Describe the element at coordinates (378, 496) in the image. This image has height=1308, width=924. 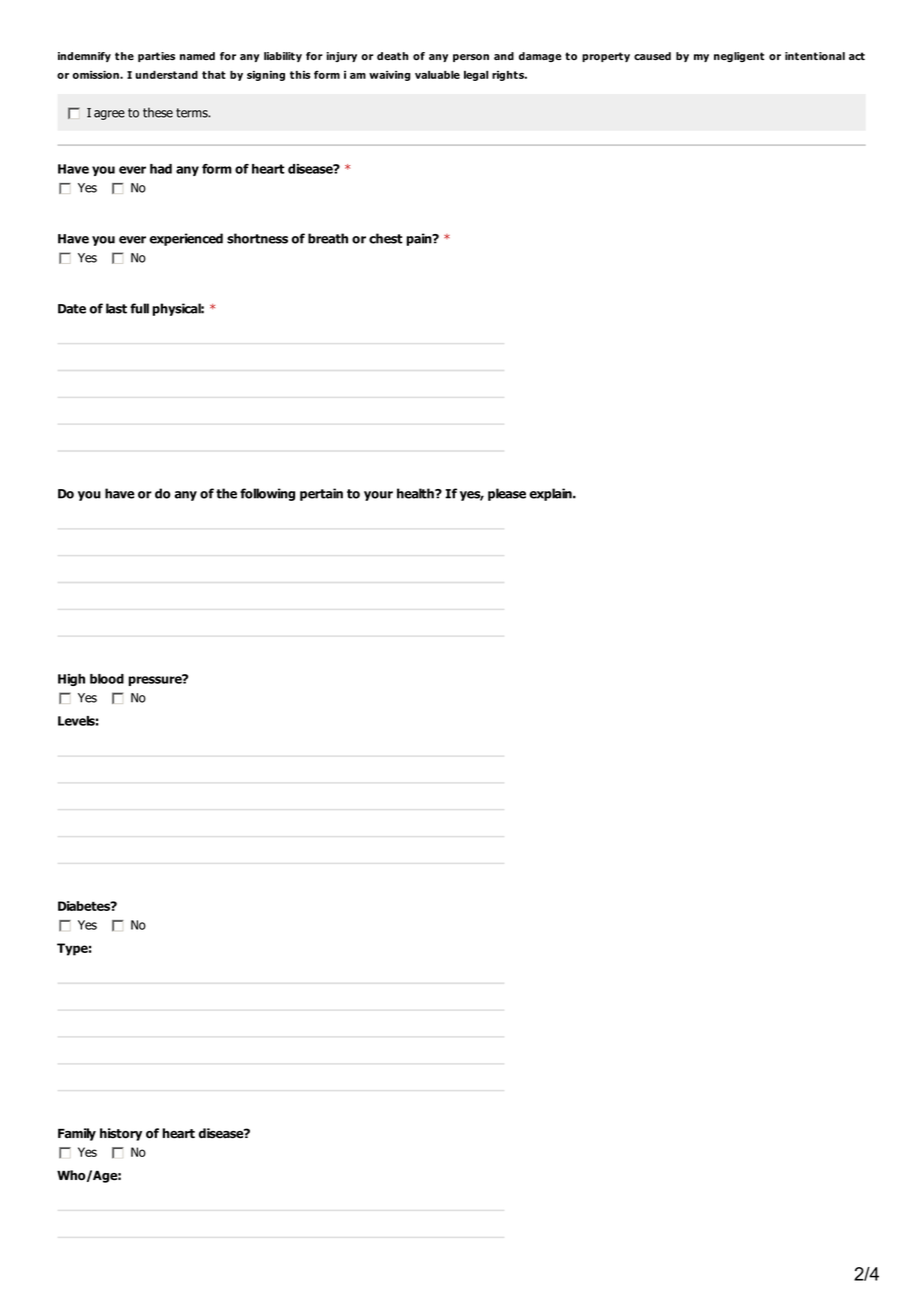
I see `your` at that location.
